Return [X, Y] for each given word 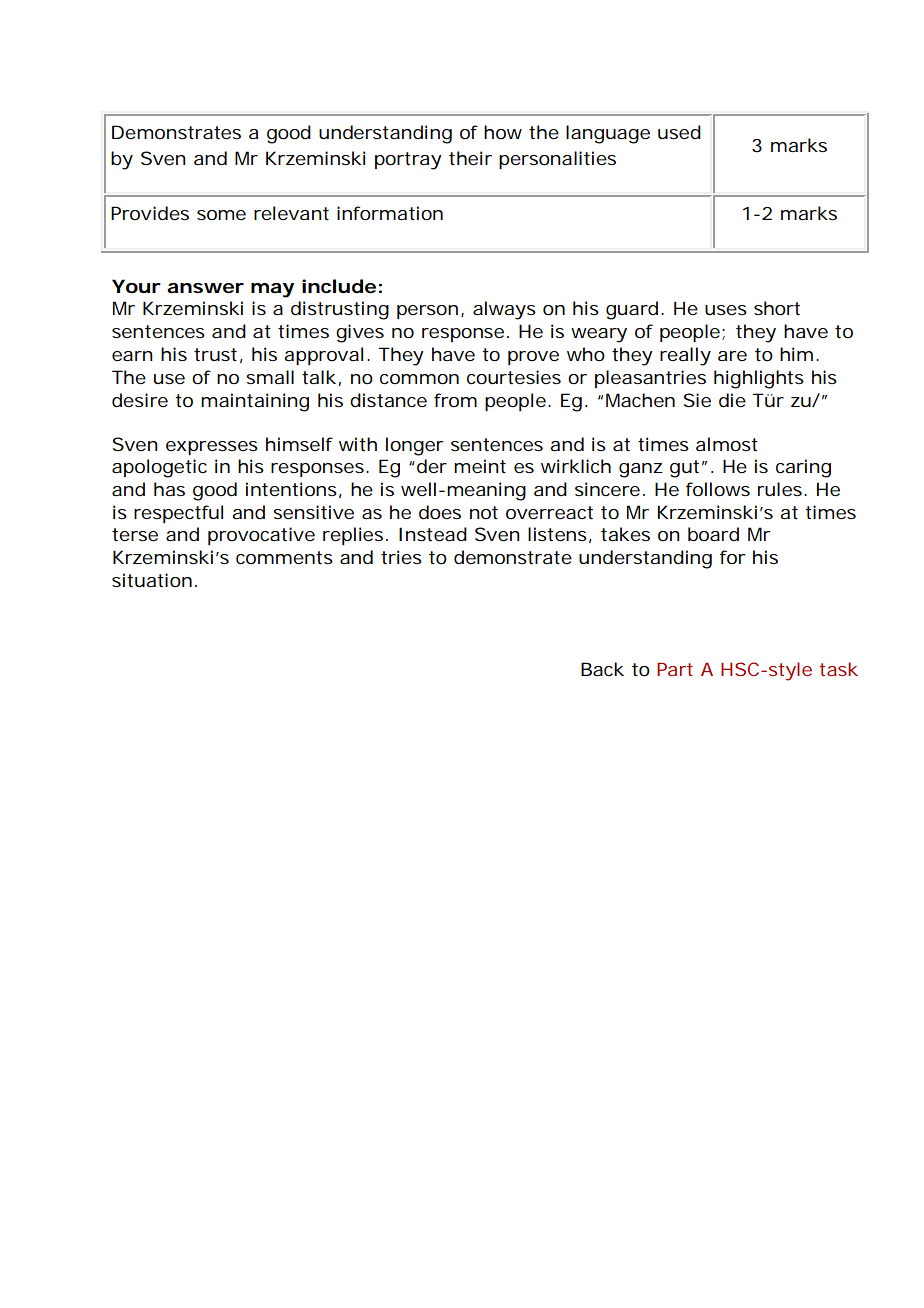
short [777, 308]
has [169, 489]
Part [675, 669]
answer [205, 288]
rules [780, 489]
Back [602, 669]
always [504, 310]
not [484, 512]
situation [152, 580]
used [679, 132]
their [470, 158]
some [221, 215]
